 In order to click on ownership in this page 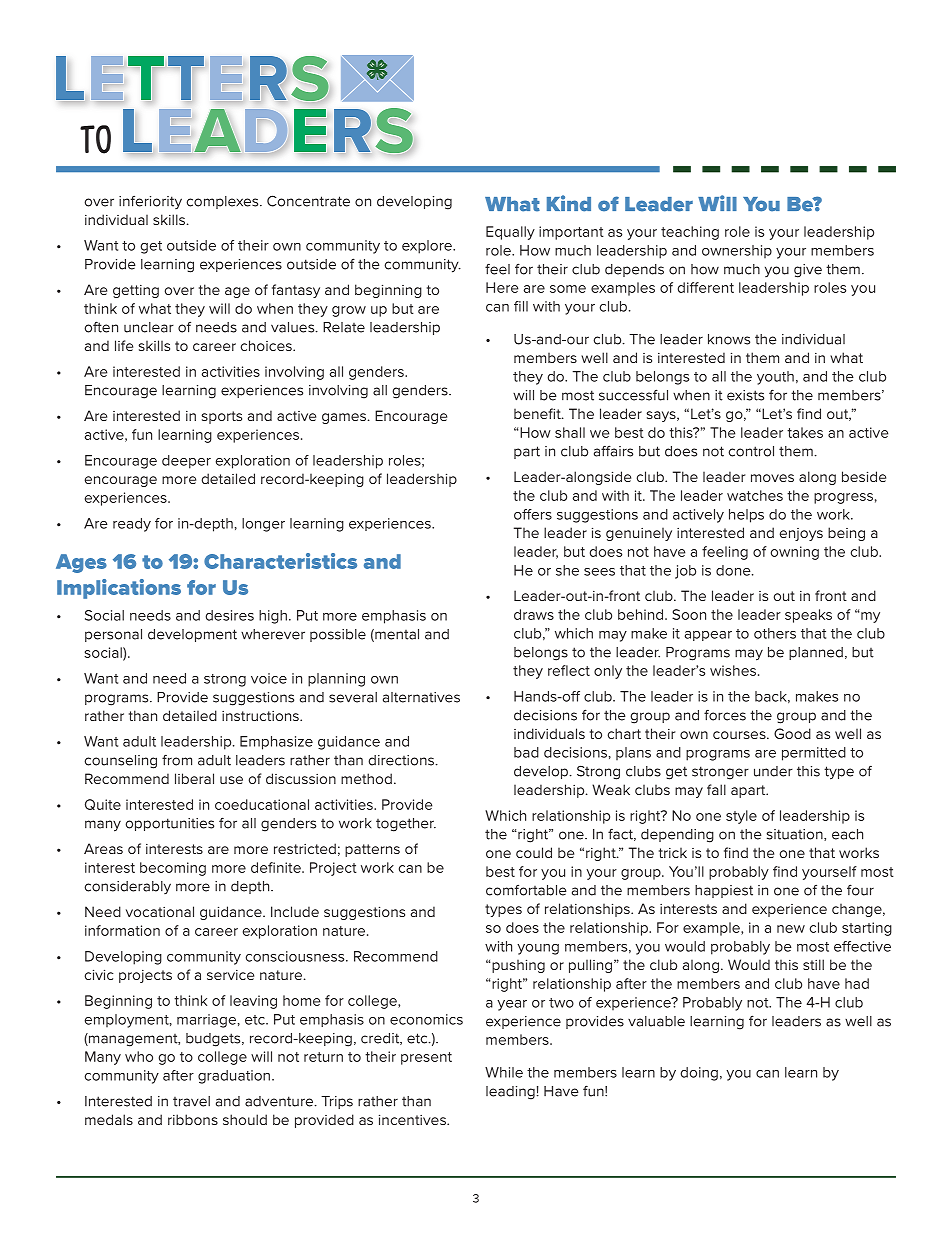, I will do `click(737, 251)`.
